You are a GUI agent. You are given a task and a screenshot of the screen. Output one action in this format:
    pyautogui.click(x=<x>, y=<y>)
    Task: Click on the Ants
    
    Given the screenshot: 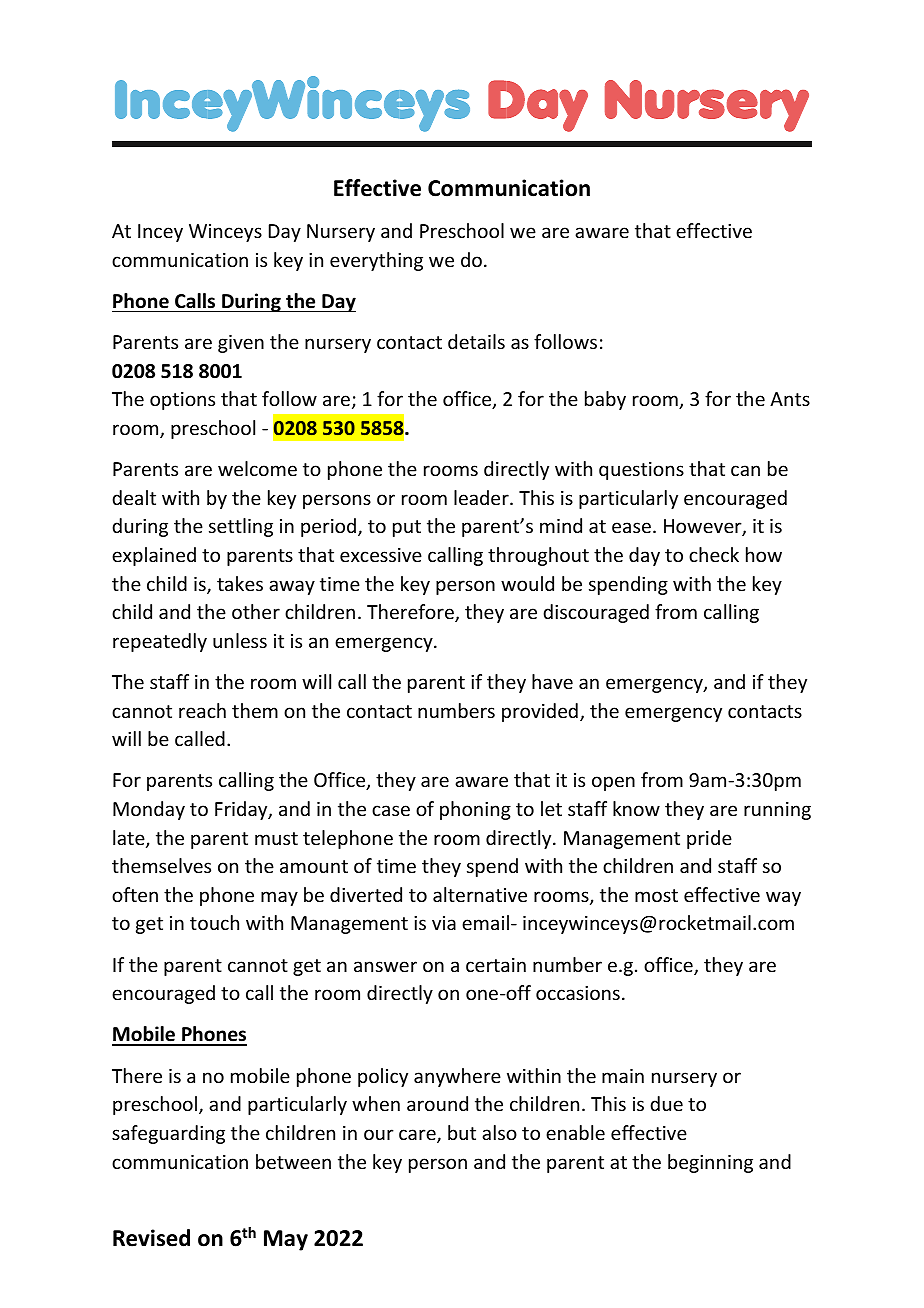 What is the action you would take?
    pyautogui.click(x=790, y=399)
